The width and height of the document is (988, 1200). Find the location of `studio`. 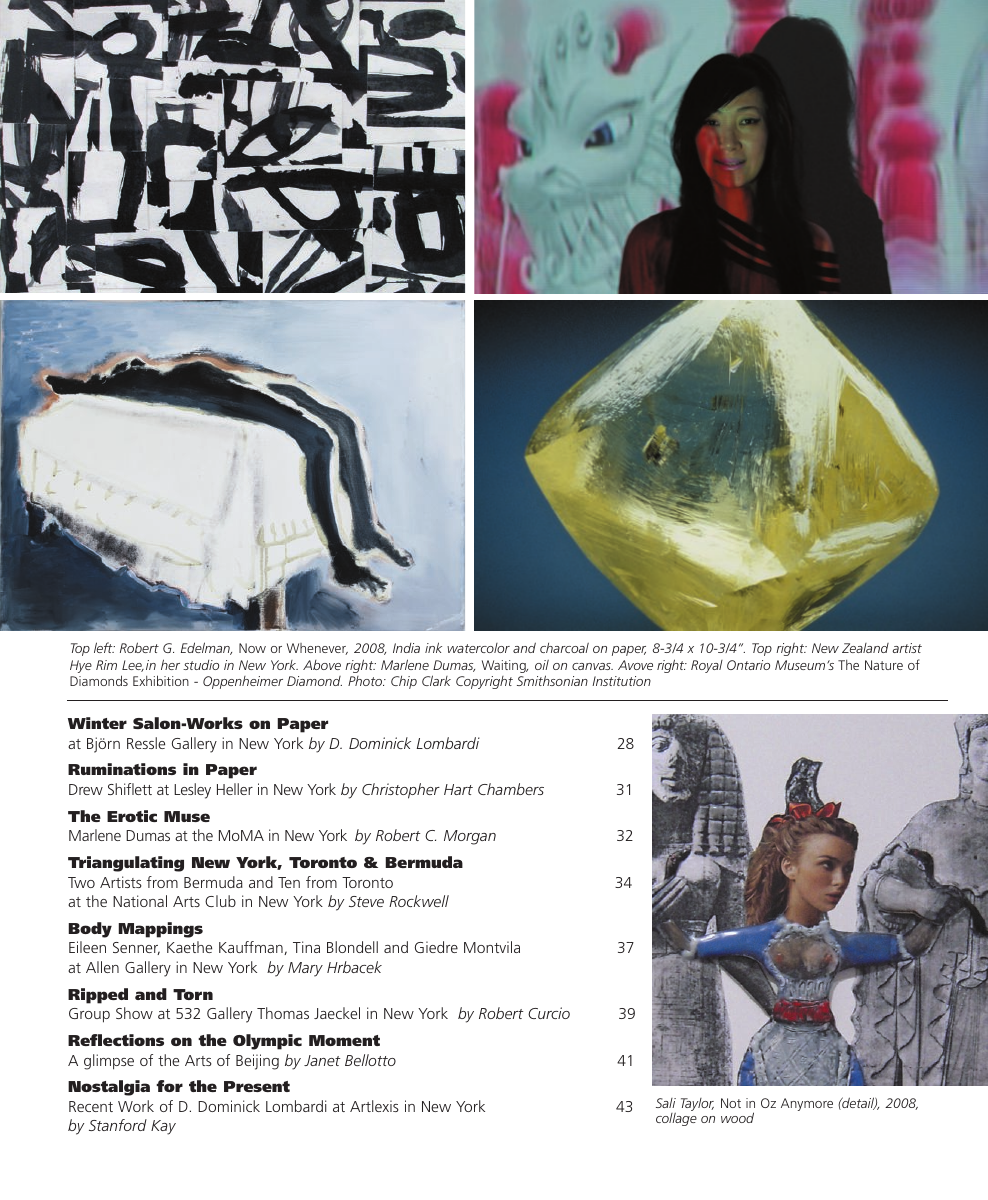

studio is located at coordinates (201, 665).
